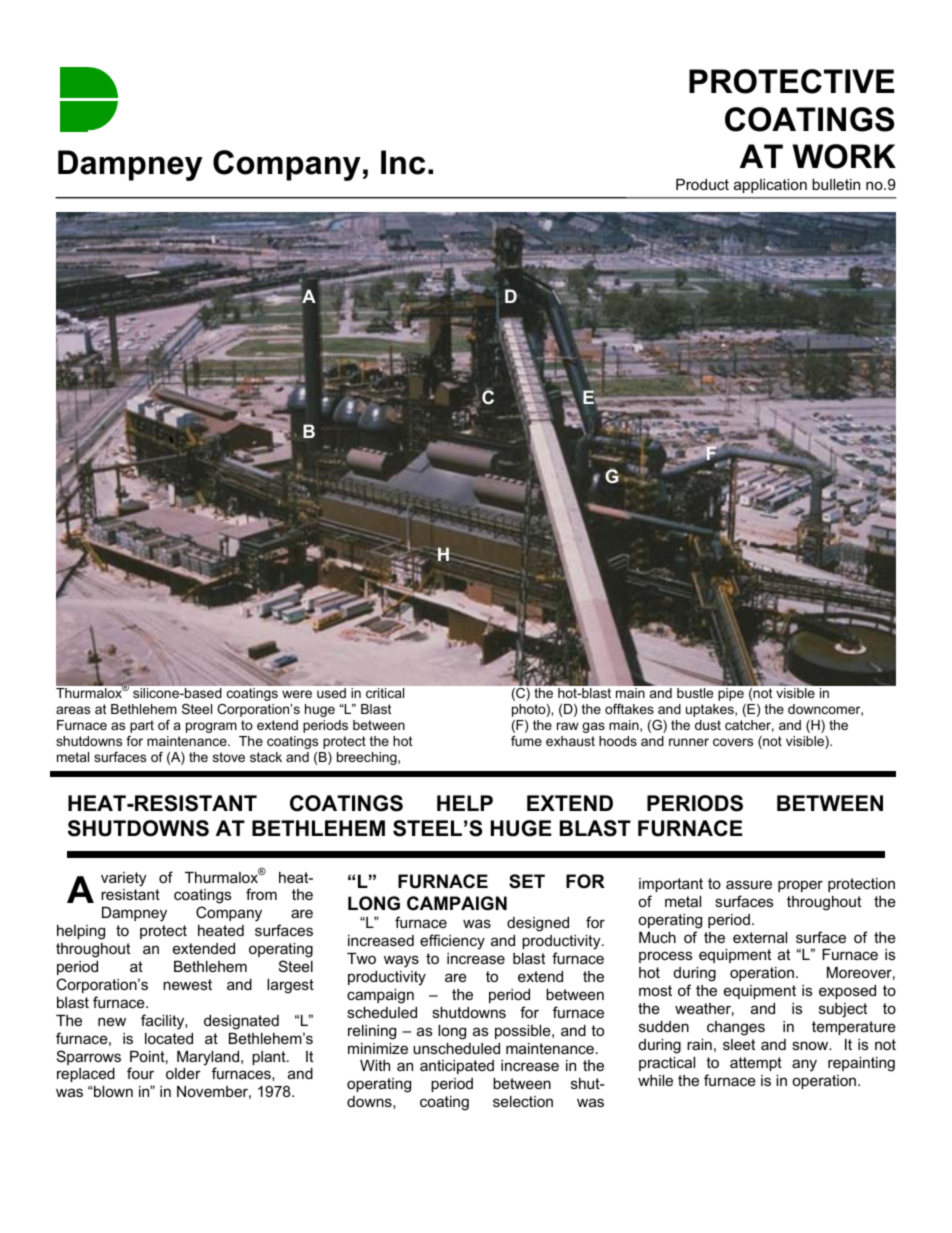 The width and height of the image is (952, 1233). I want to click on bulletin, so click(836, 184).
